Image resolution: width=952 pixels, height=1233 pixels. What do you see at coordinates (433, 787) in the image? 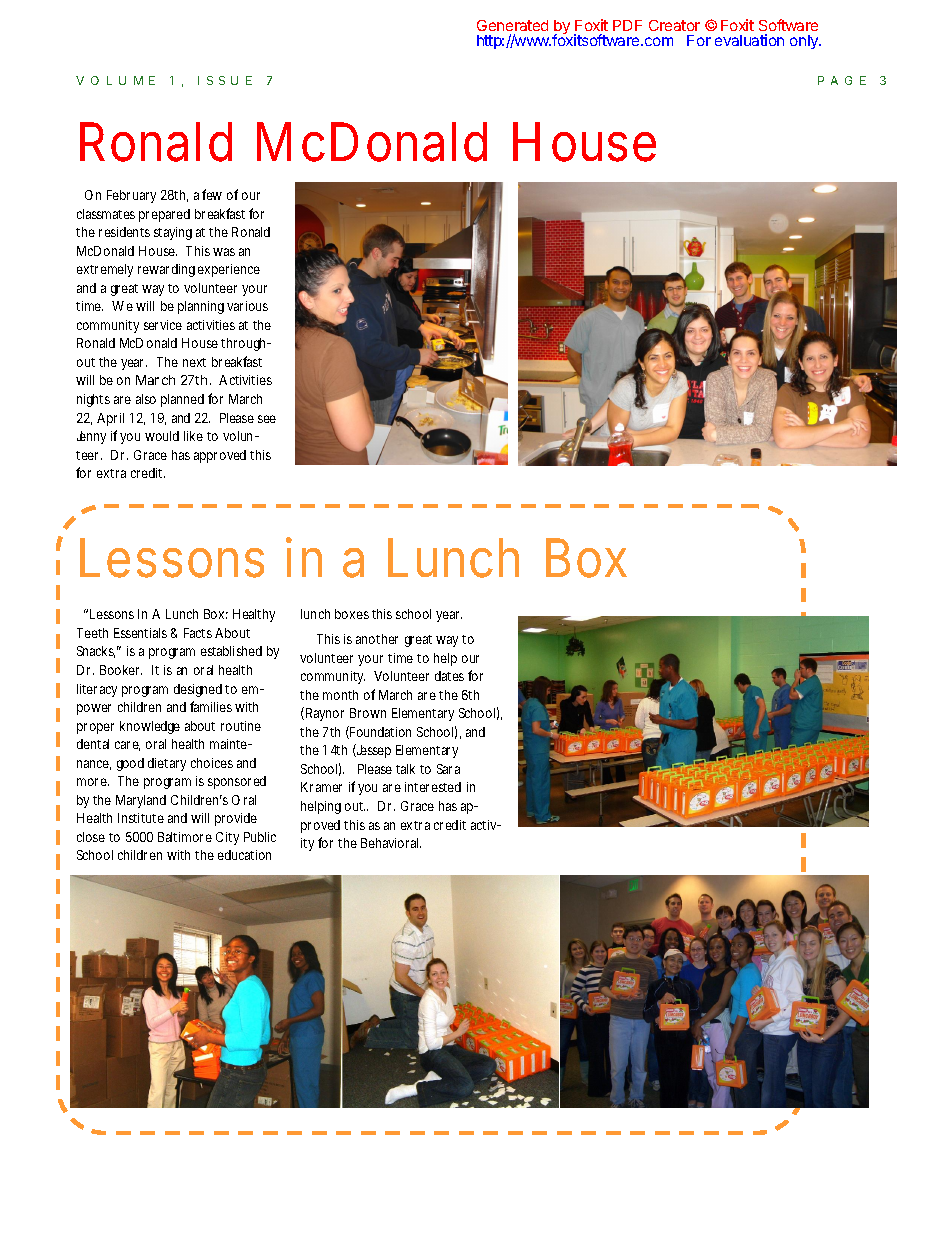
I see `interested` at bounding box center [433, 787].
